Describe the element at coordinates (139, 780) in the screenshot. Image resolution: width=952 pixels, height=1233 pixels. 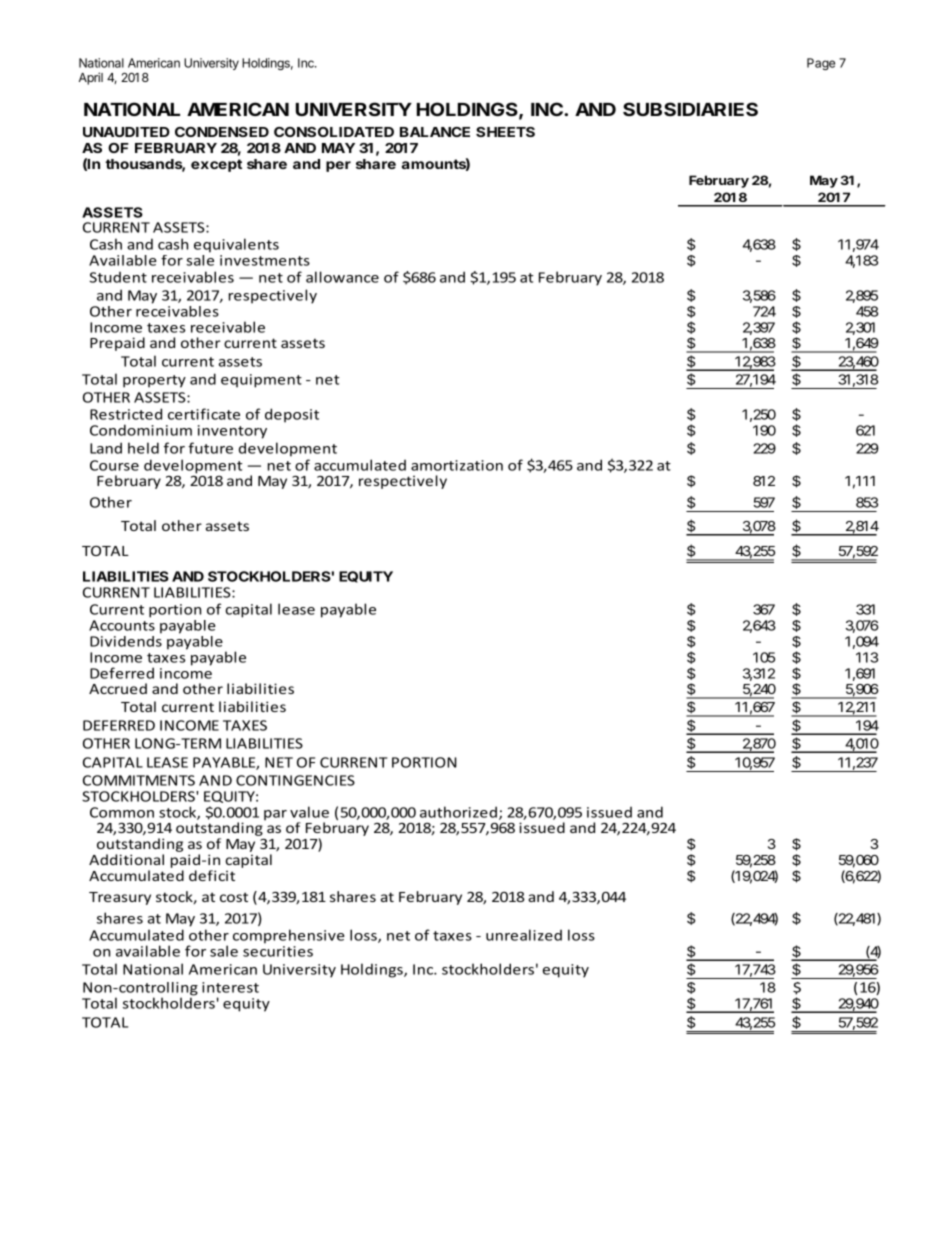
I see `COMMITMENTS` at that location.
